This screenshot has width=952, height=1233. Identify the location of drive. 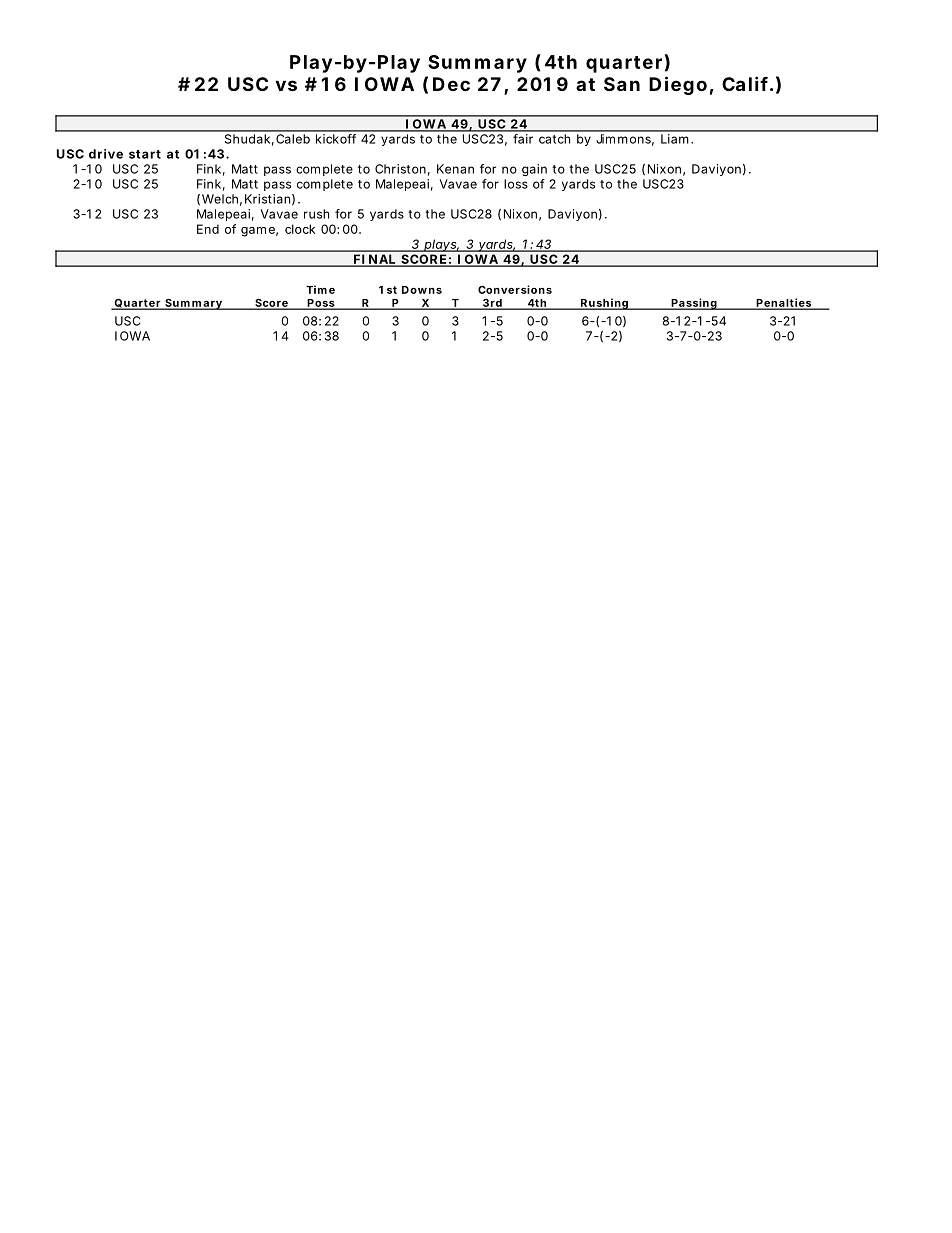
(106, 154).
